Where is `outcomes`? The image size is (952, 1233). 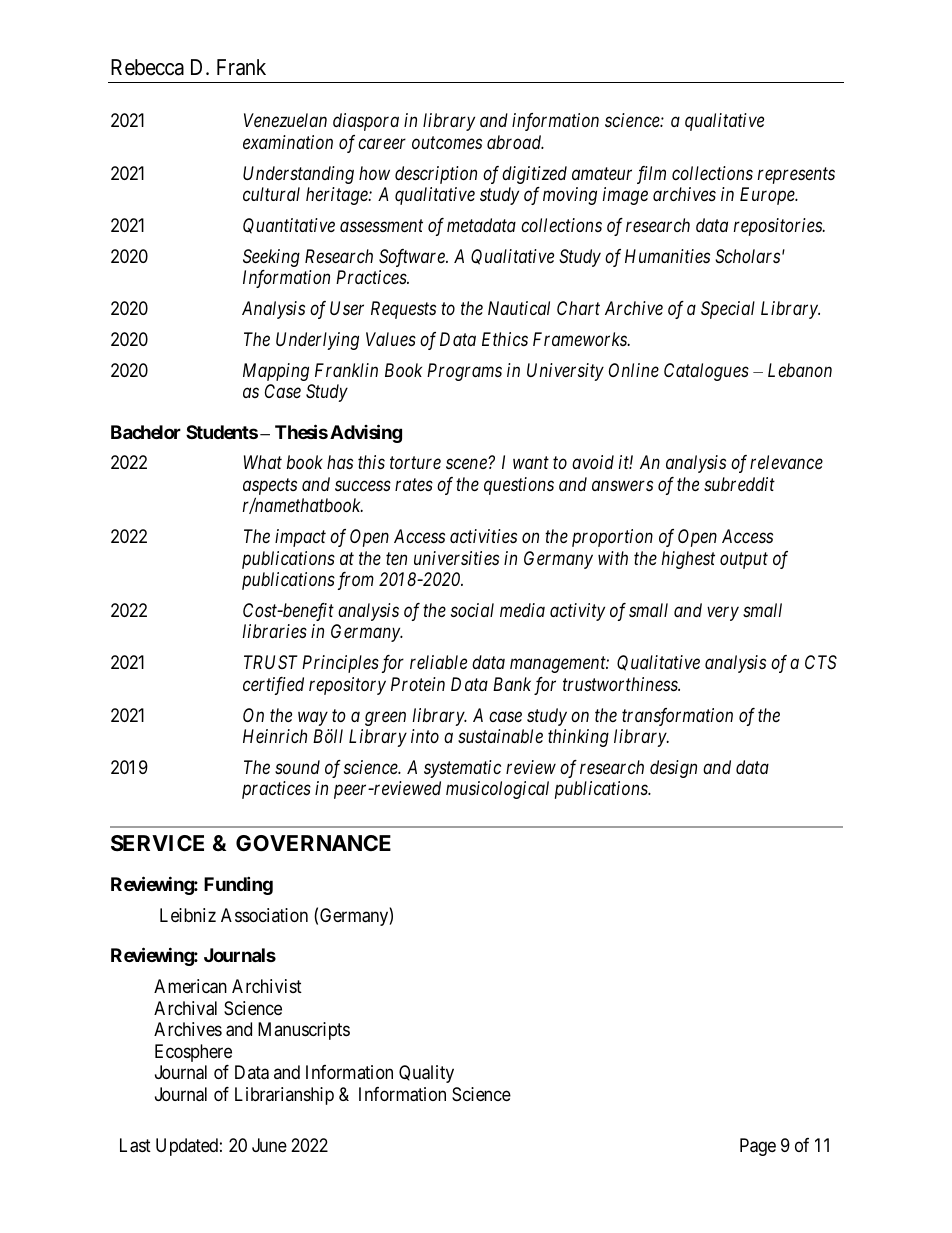 outcomes is located at coordinates (447, 143).
